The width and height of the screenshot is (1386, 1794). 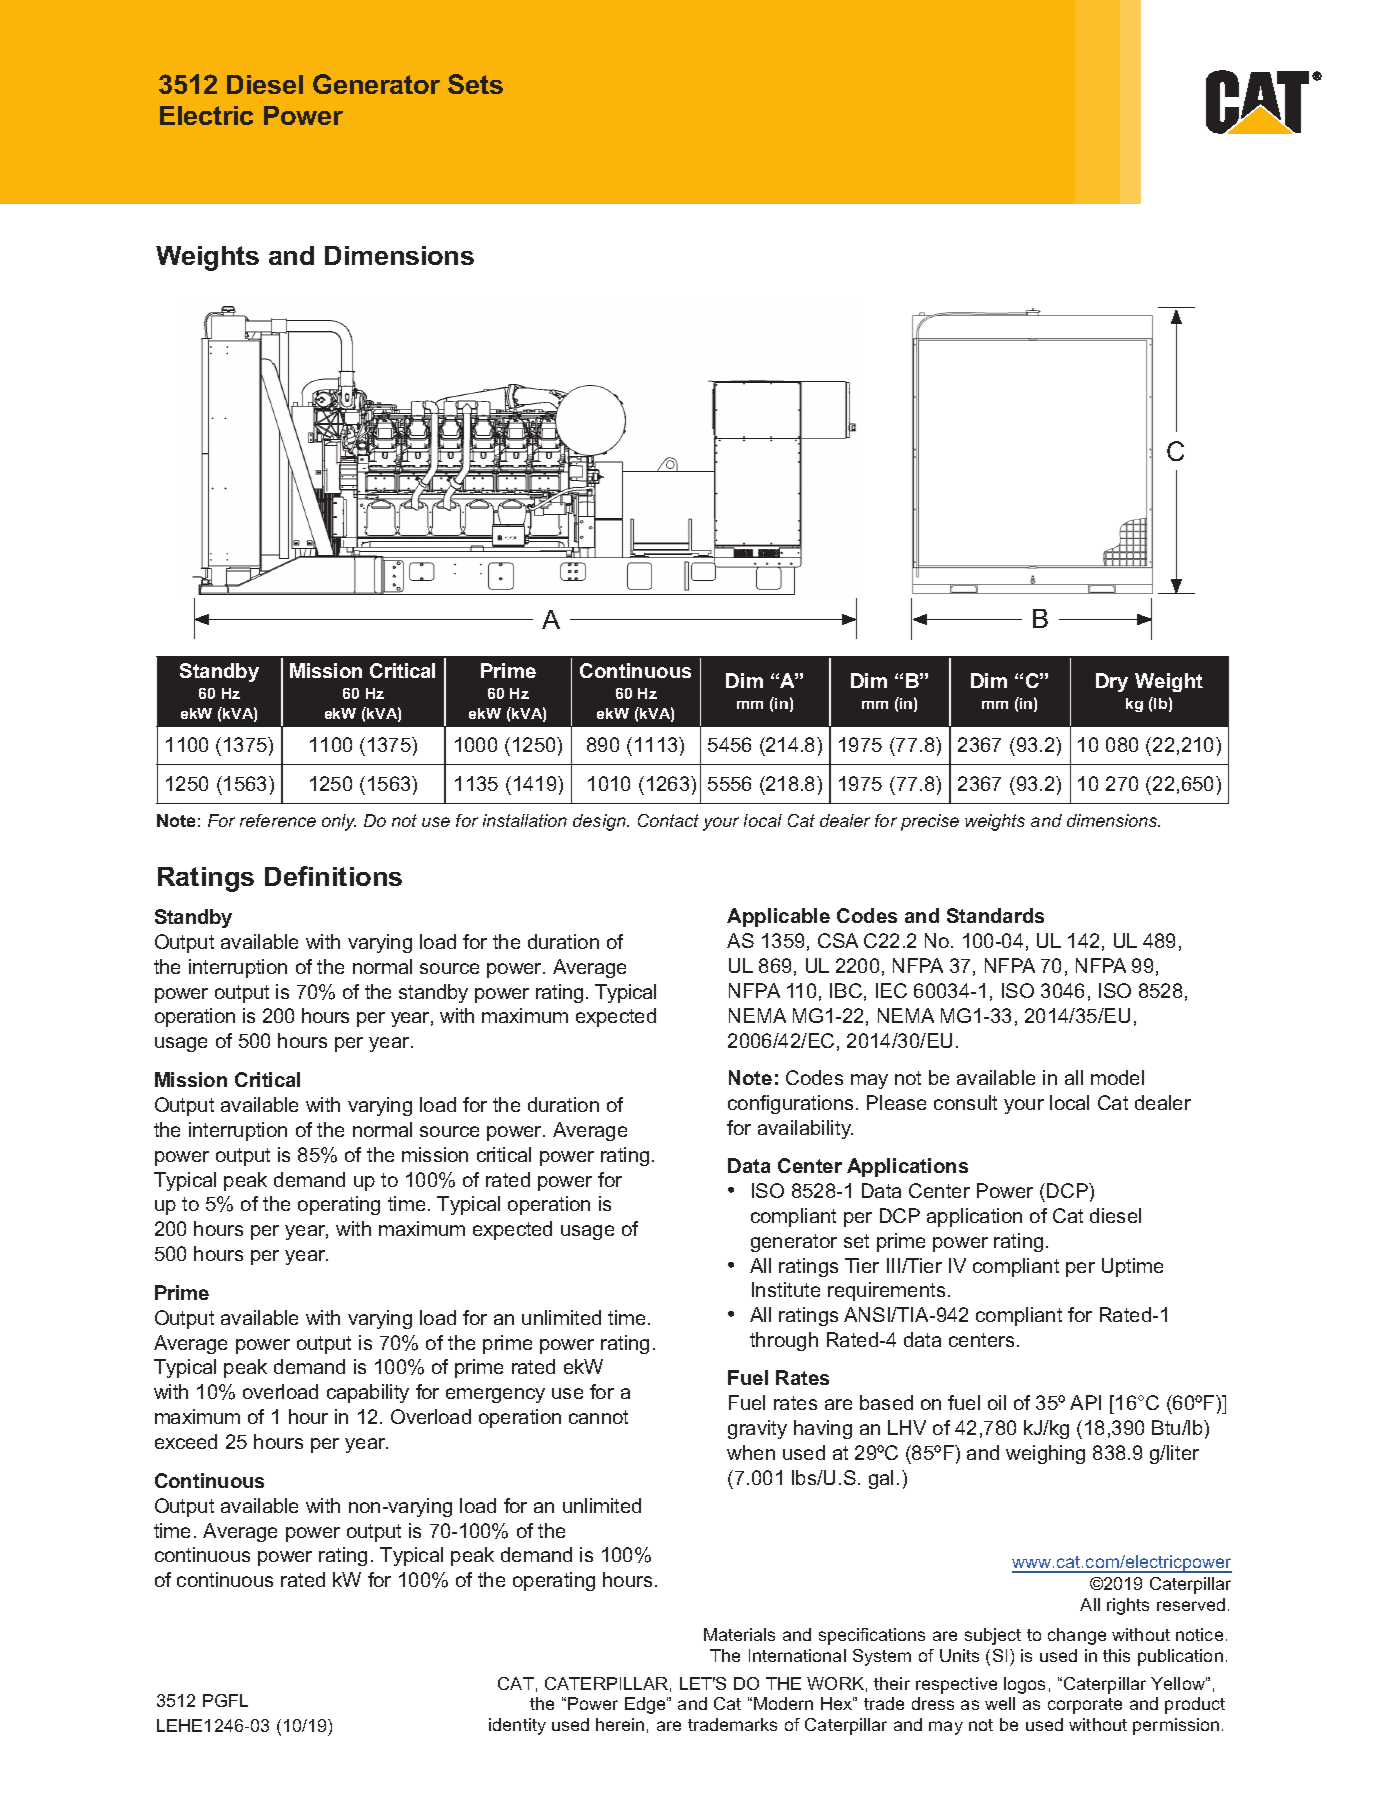 I want to click on Sets, so click(x=475, y=84).
